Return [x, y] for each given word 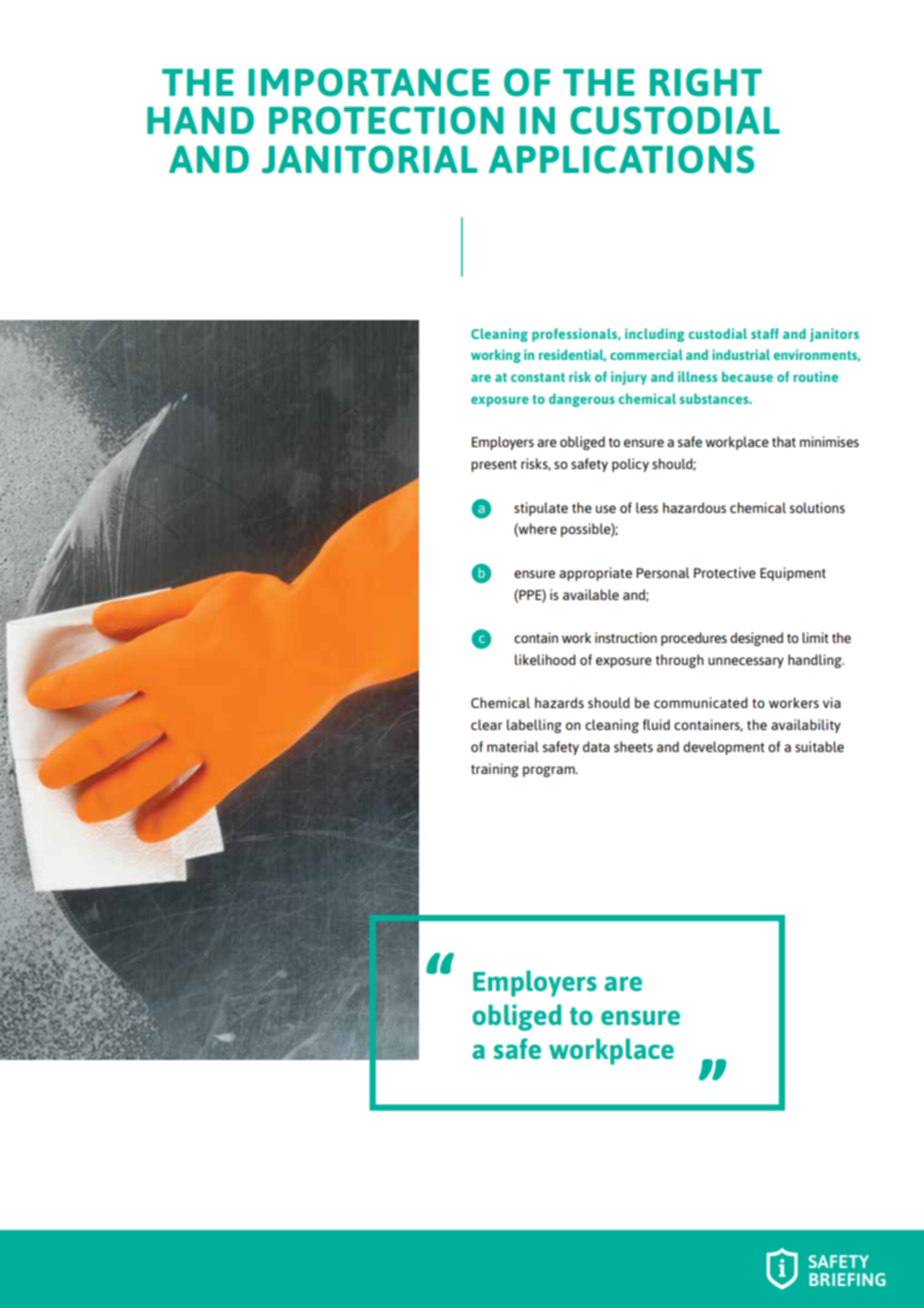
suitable [819, 746]
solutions [817, 507]
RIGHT [706, 82]
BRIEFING [847, 1279]
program [550, 771]
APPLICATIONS [621, 159]
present [494, 466]
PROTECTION [386, 120]
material [513, 746]
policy [630, 465]
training [495, 770]
